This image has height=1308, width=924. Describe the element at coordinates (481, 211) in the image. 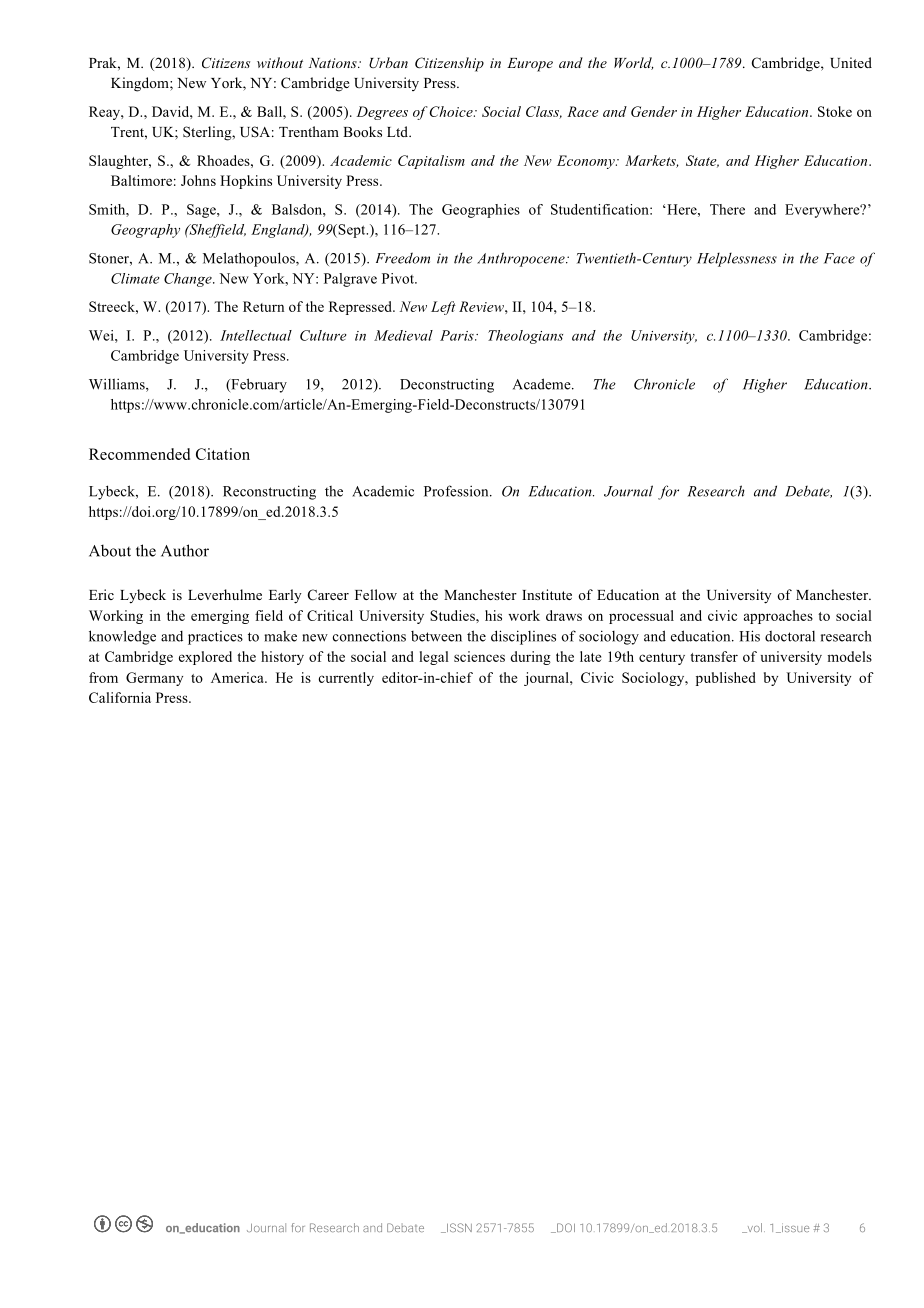

I see `Geographies` at that location.
